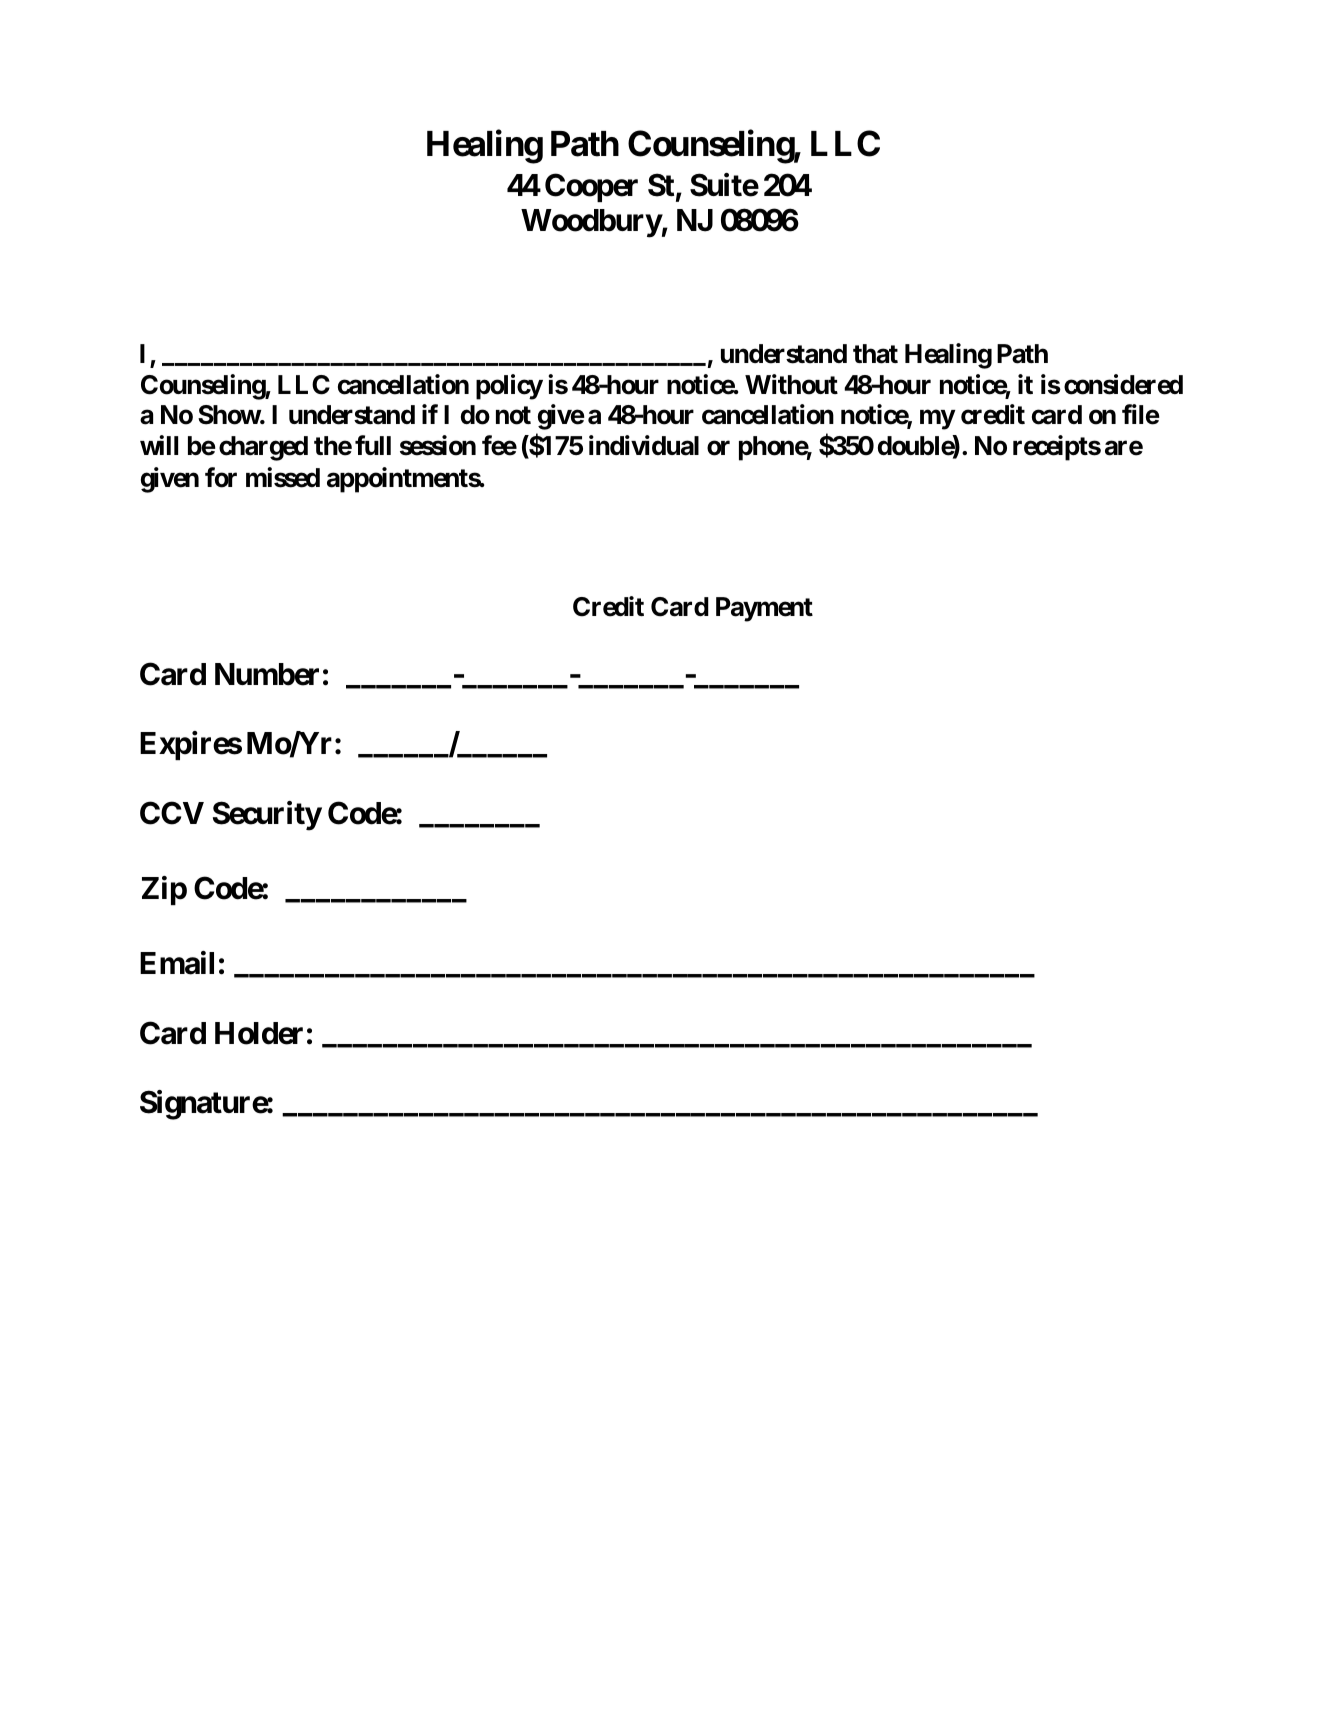 This screenshot has height=1710, width=1322. Describe the element at coordinates (591, 187) in the screenshot. I see `Cooper` at that location.
